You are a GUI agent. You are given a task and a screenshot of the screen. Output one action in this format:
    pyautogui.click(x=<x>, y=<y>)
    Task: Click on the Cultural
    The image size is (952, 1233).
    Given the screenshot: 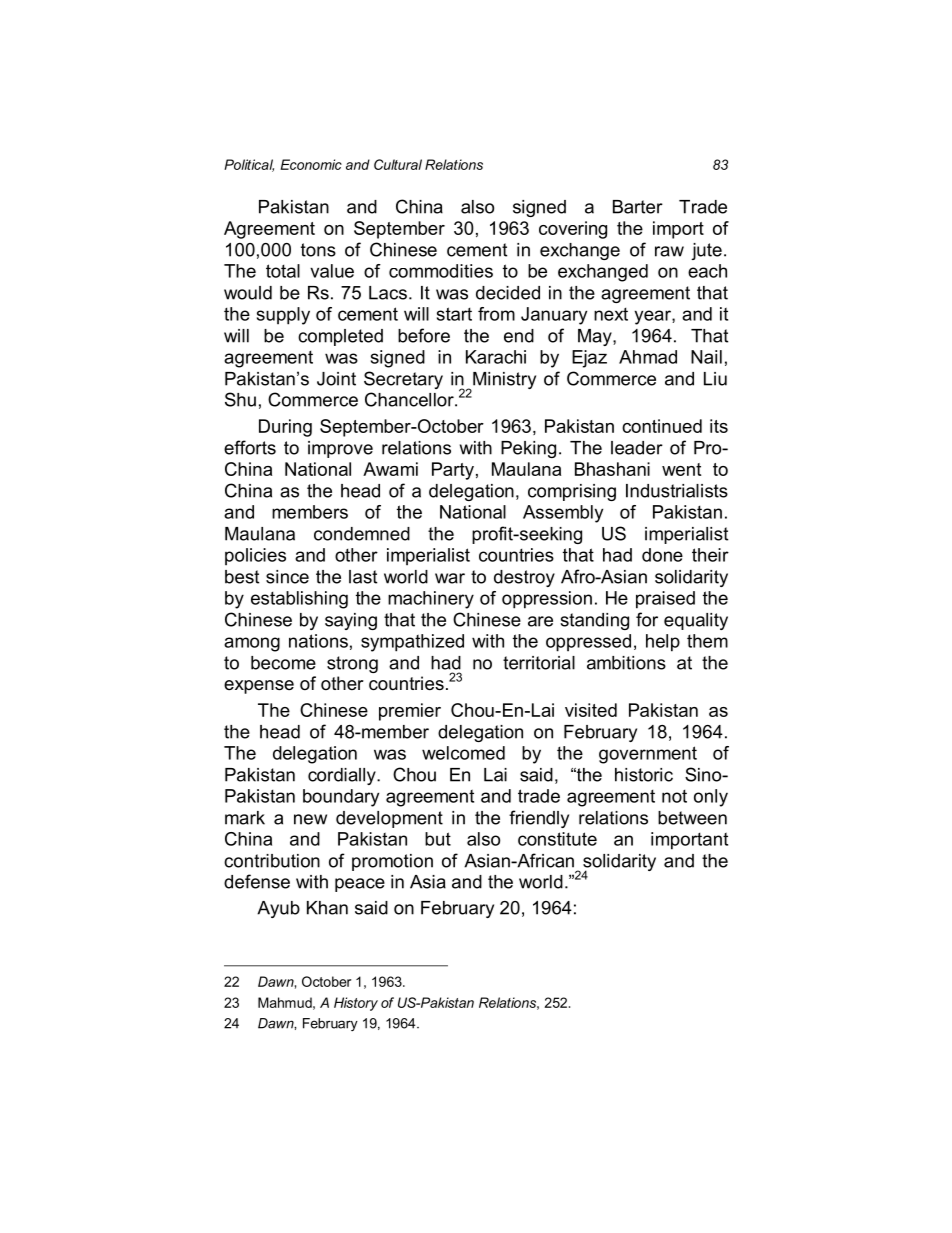 What is the action you would take?
    pyautogui.click(x=398, y=164)
